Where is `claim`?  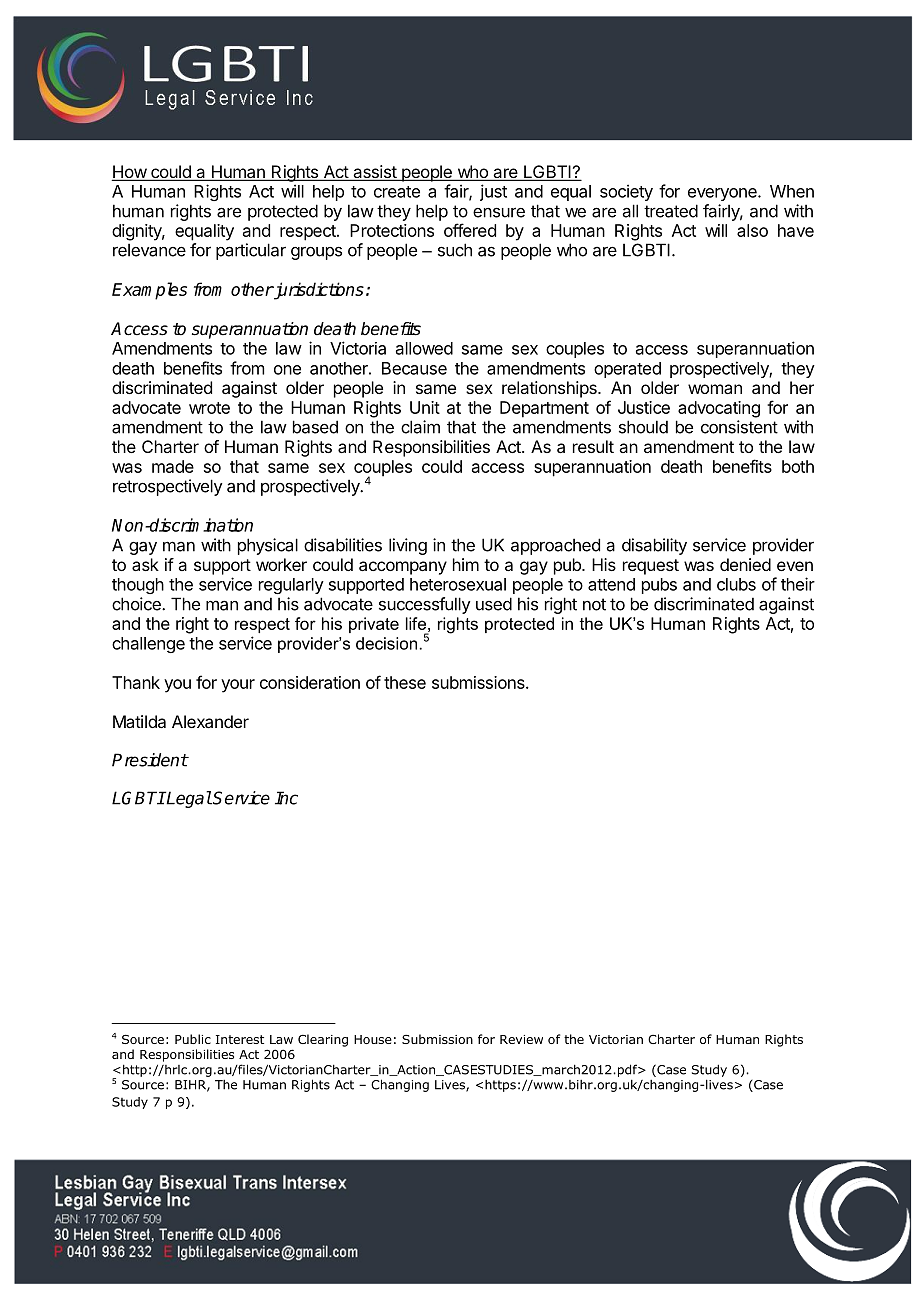 claim is located at coordinates (420, 427).
